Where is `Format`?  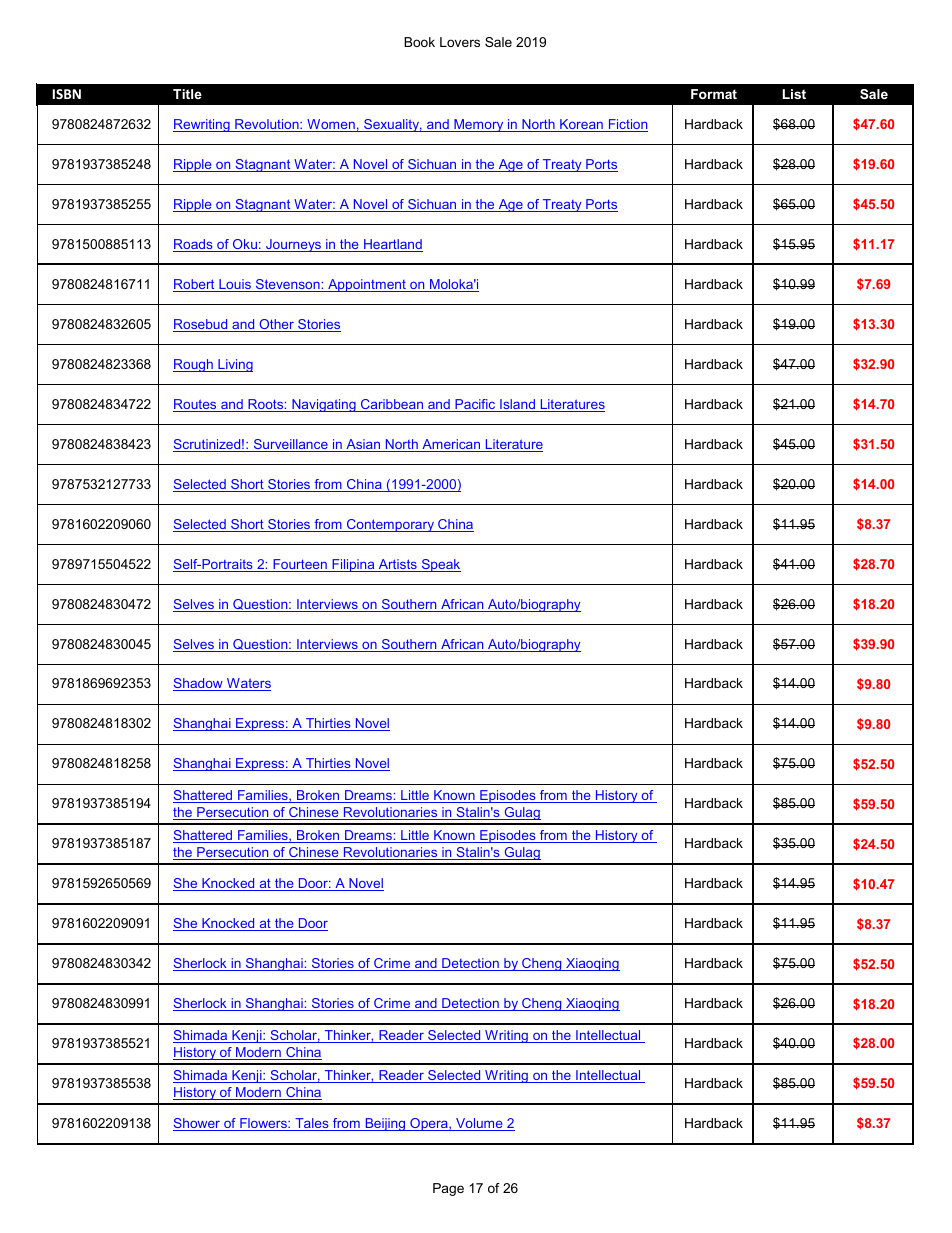 Format is located at coordinates (714, 94).
